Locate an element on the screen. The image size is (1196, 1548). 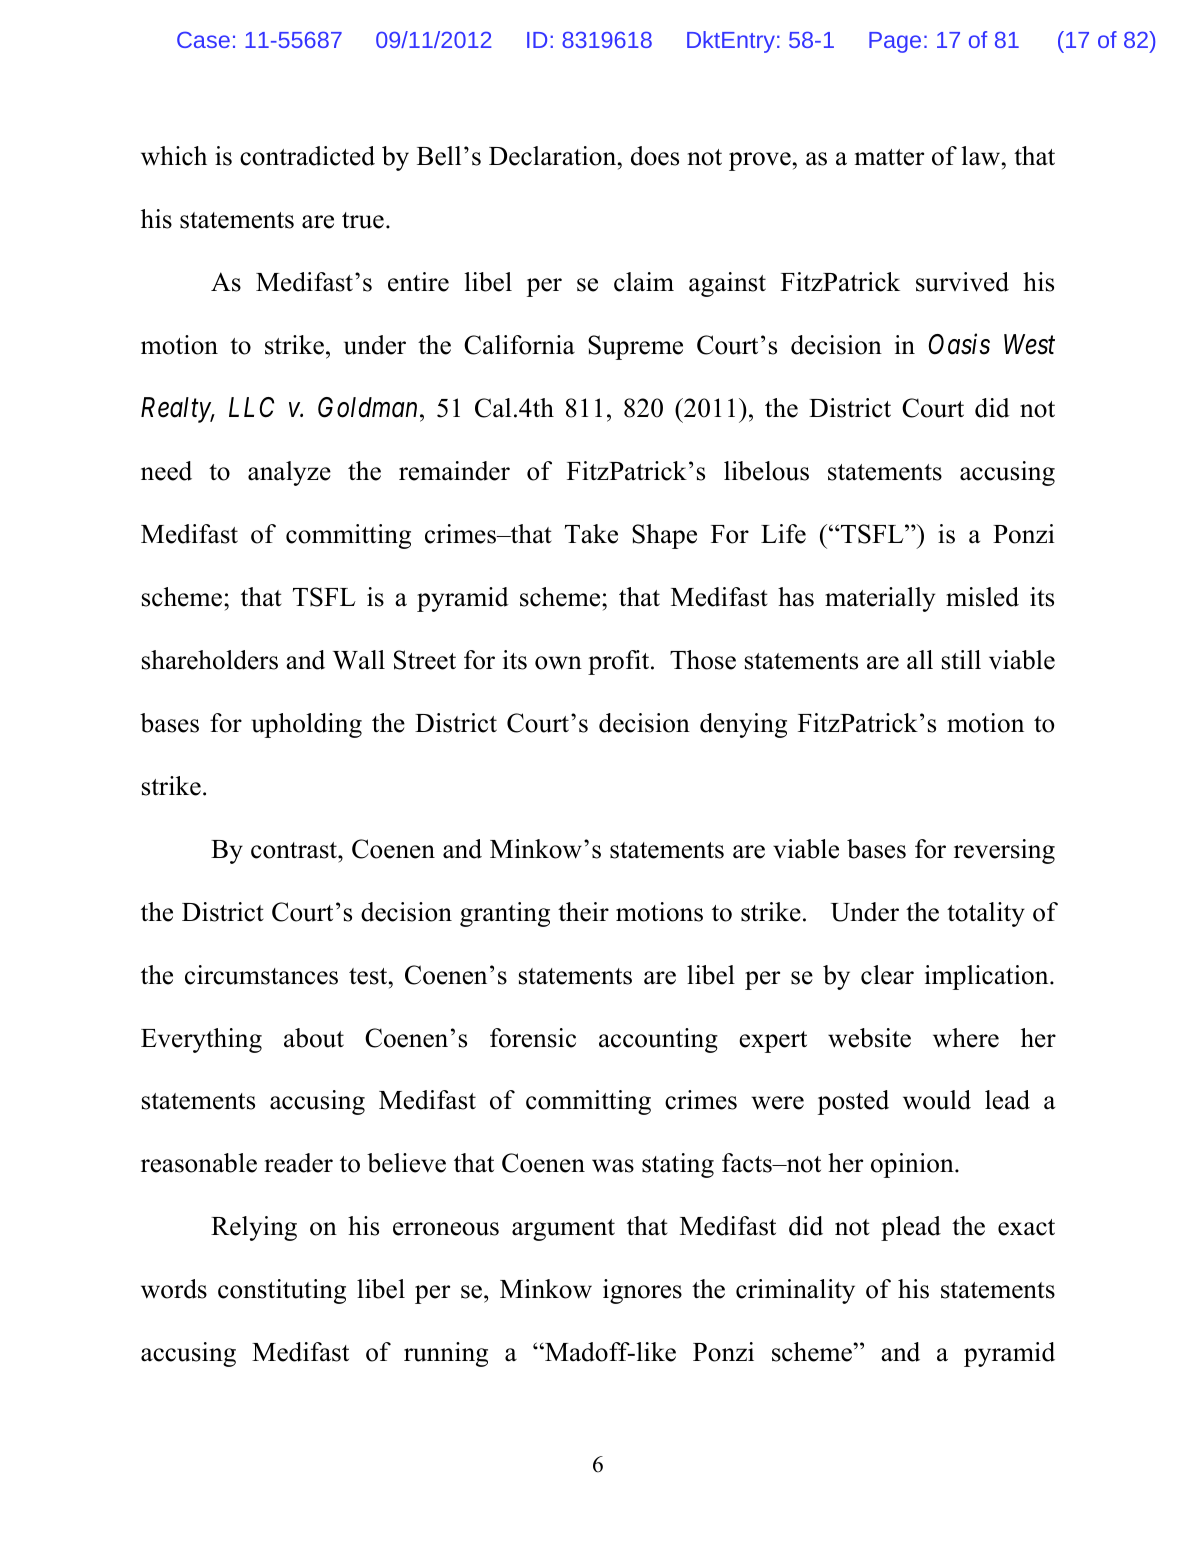
ignores is located at coordinates (642, 1291).
